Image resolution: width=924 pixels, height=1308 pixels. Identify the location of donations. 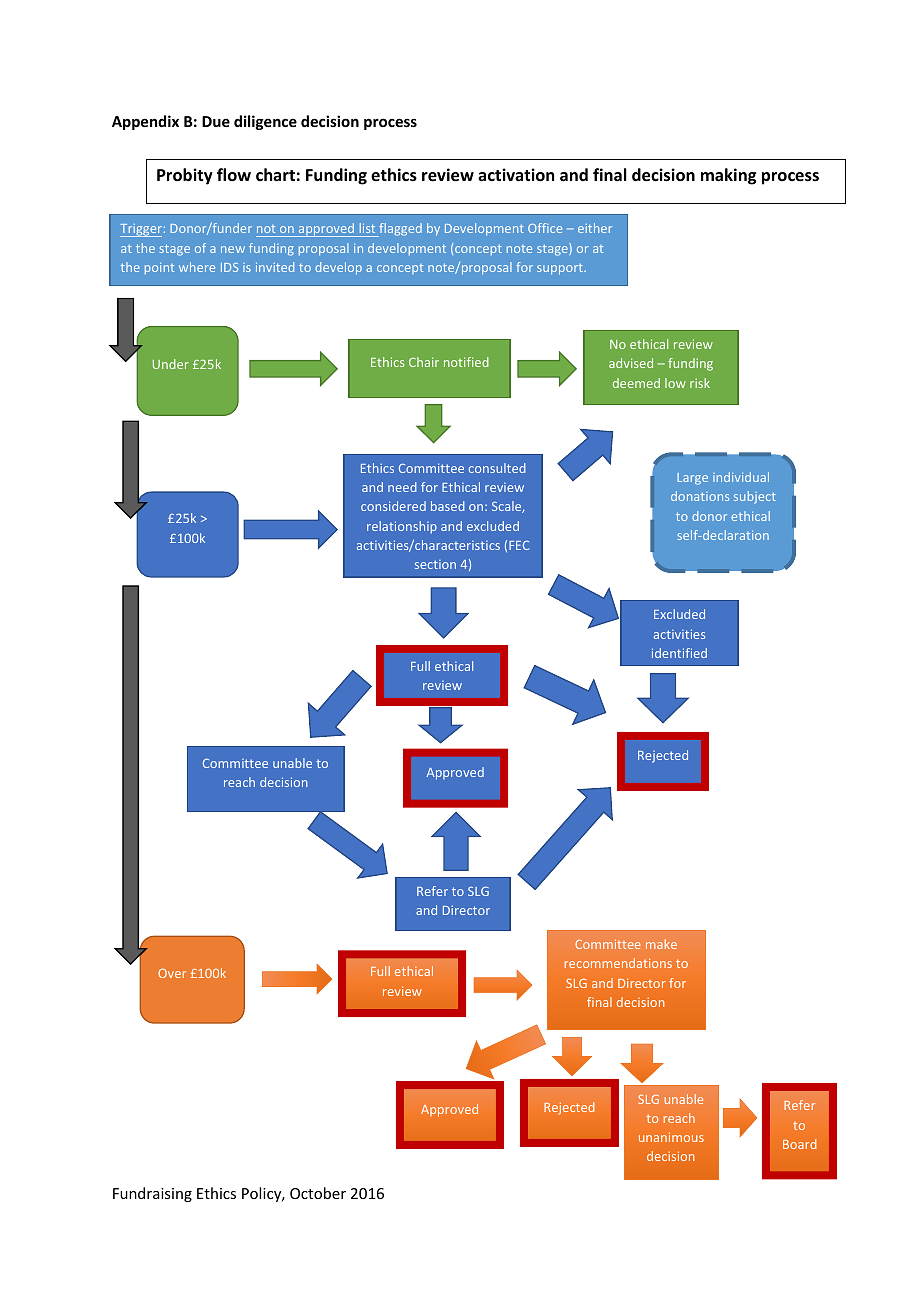
(700, 496).
